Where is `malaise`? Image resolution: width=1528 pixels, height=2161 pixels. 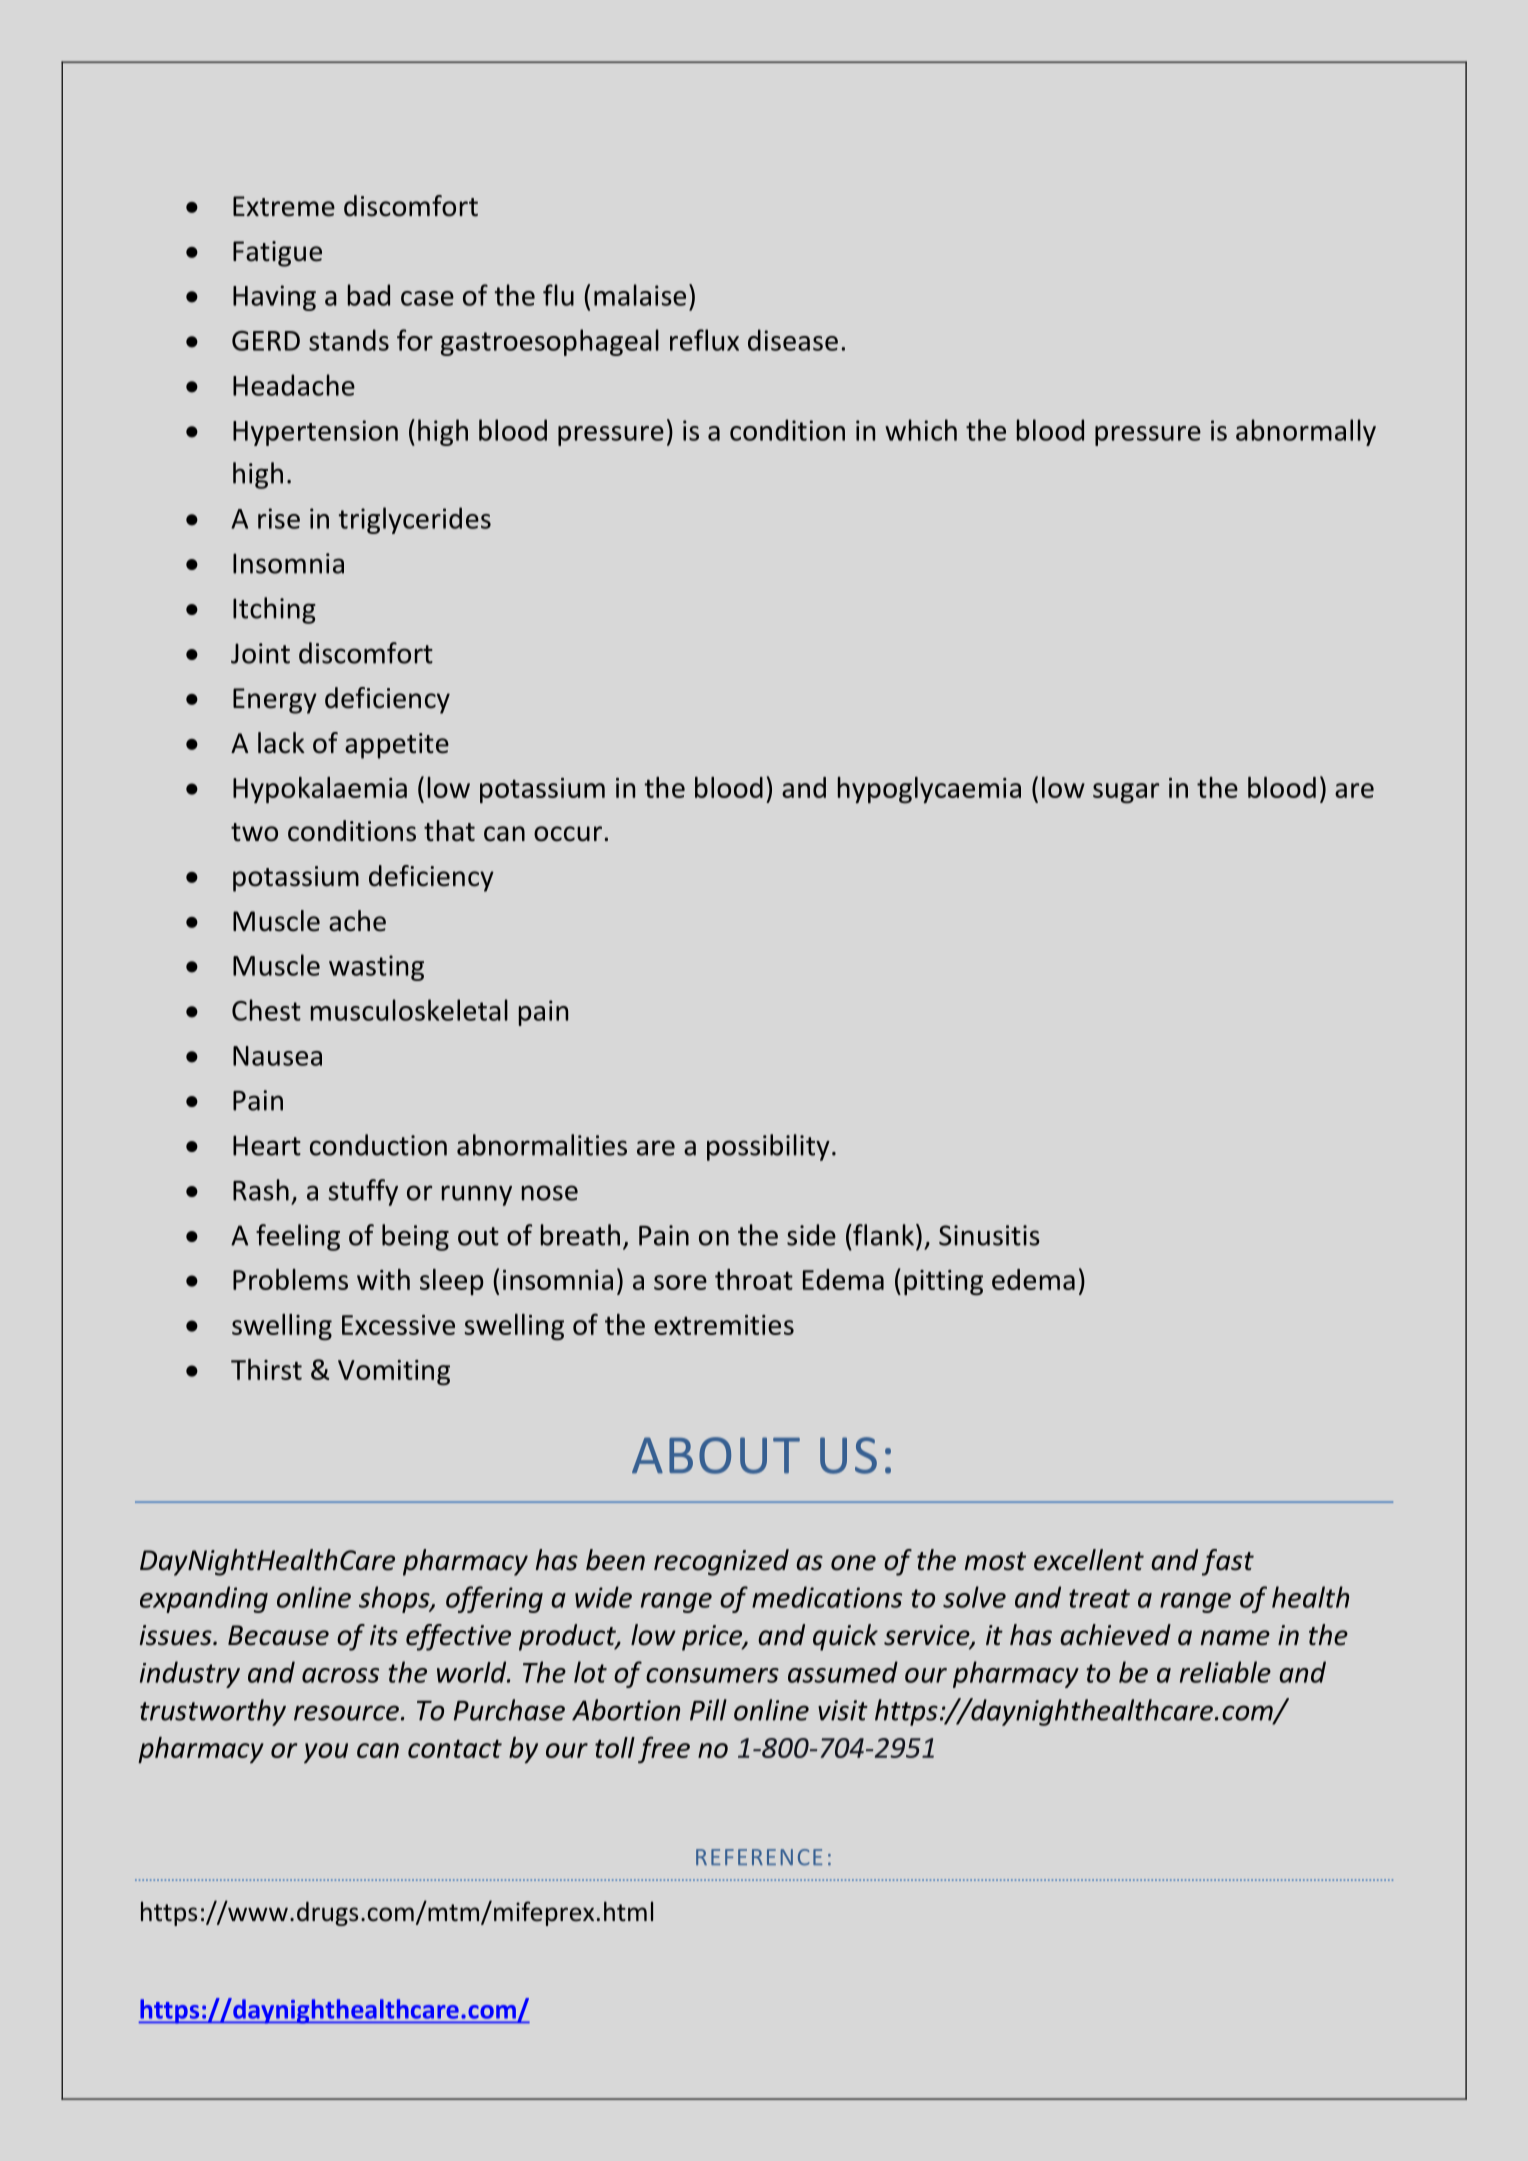 malaise is located at coordinates (640, 295).
